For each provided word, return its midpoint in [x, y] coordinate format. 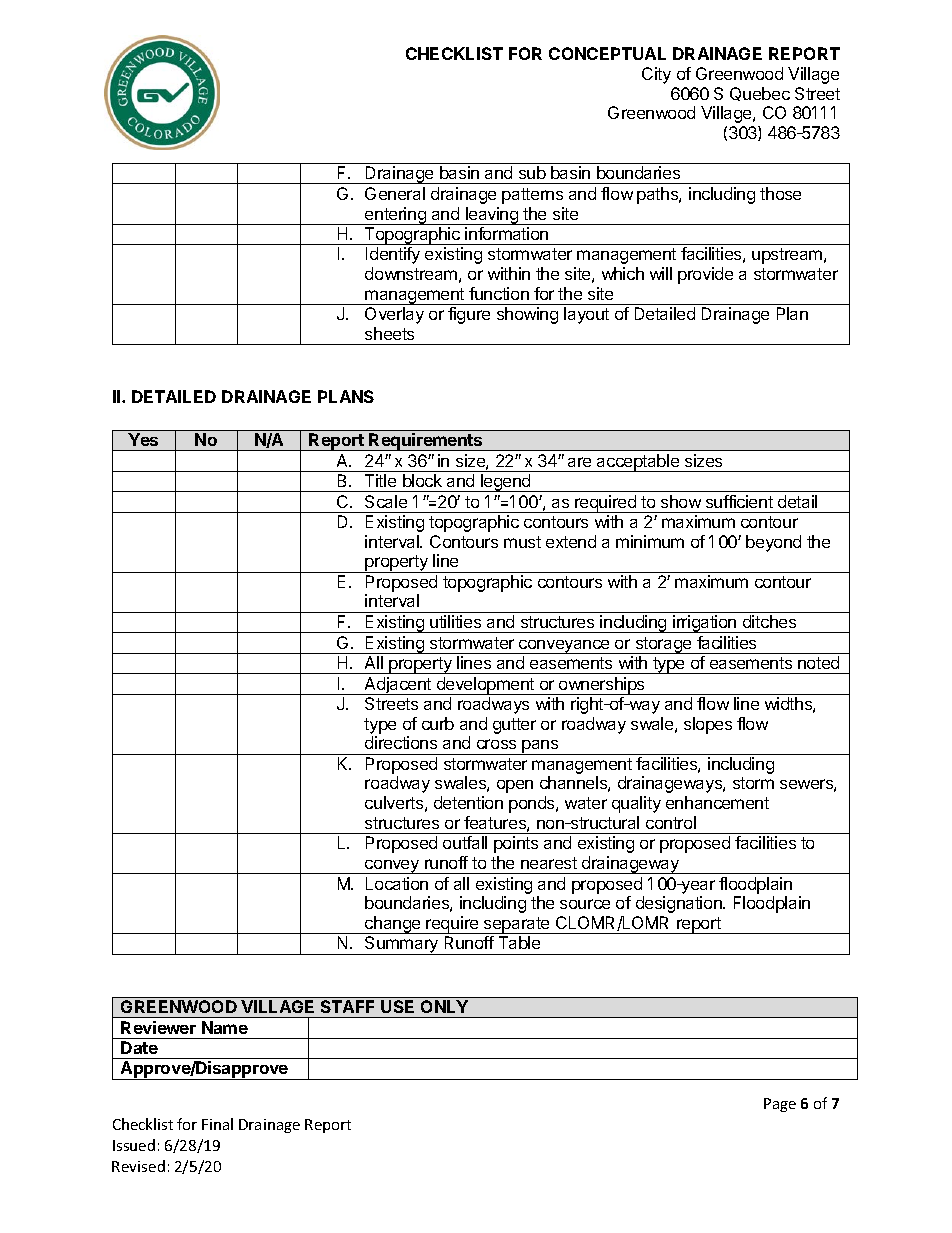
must [522, 542]
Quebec [760, 94]
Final [217, 1124]
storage [663, 645]
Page [780, 1105]
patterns [532, 196]
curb [438, 723]
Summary [402, 945]
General [395, 193]
